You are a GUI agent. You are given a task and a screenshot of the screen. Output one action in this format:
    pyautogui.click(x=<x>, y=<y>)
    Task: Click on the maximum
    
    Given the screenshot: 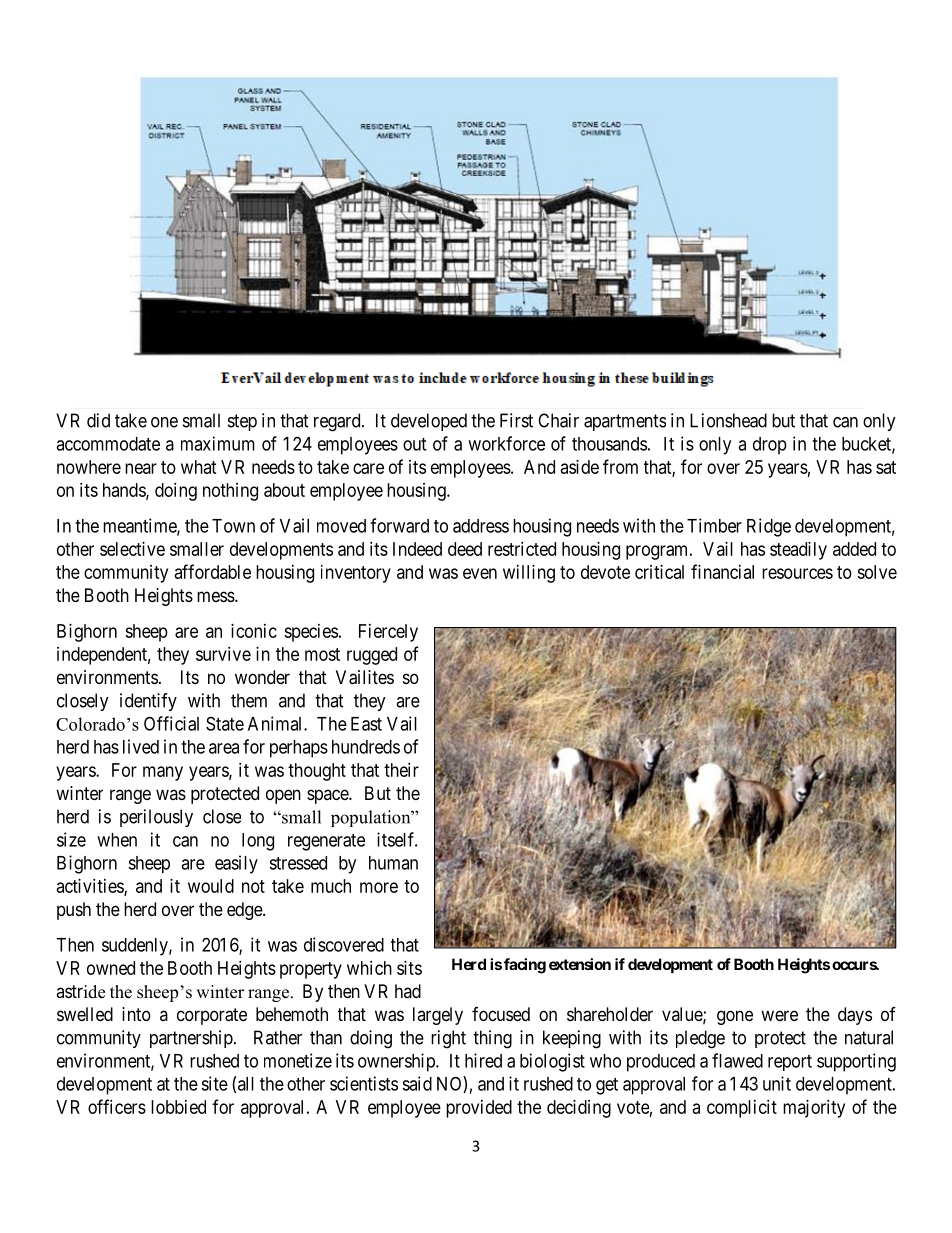 What is the action you would take?
    pyautogui.click(x=218, y=443)
